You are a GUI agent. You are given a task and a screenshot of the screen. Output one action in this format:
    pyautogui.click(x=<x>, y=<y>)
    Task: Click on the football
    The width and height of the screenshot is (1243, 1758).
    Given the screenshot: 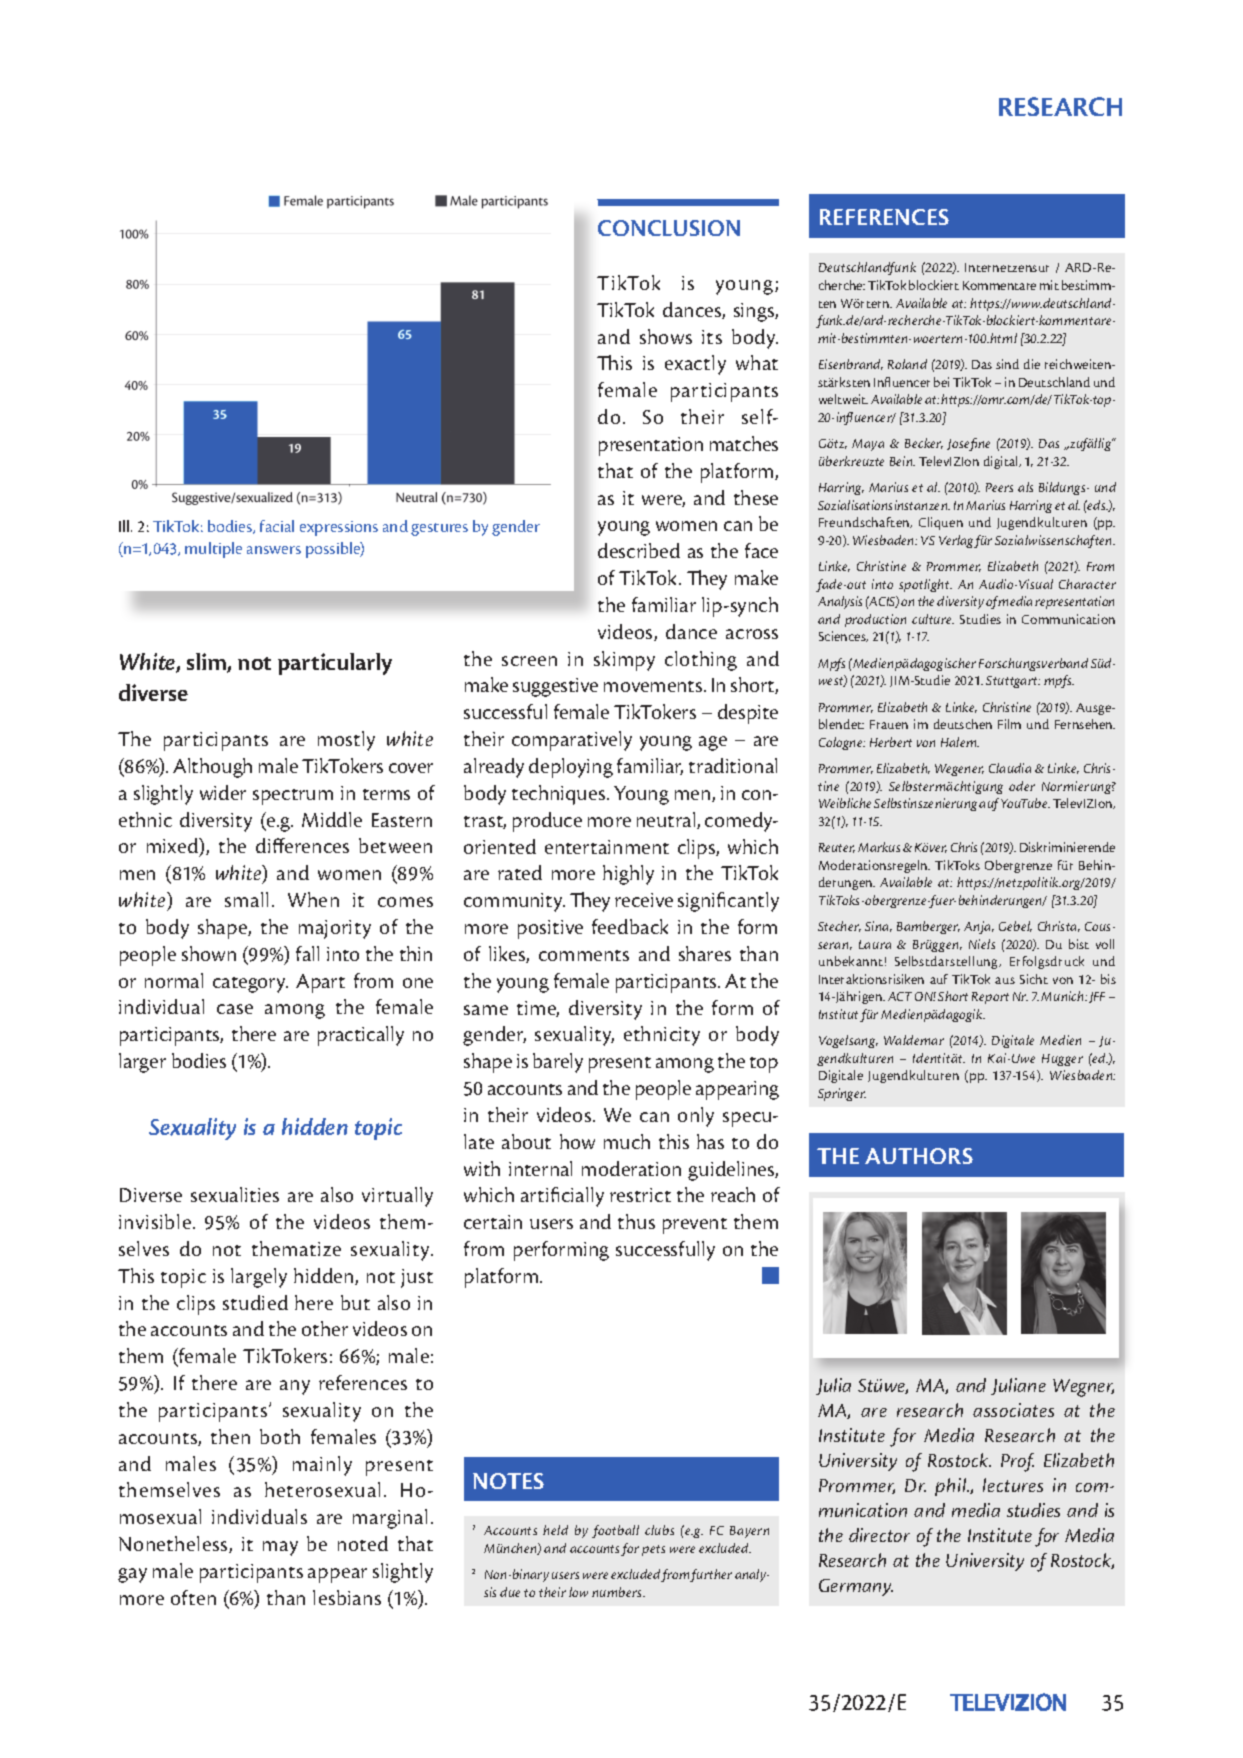 What is the action you would take?
    pyautogui.click(x=615, y=1531)
